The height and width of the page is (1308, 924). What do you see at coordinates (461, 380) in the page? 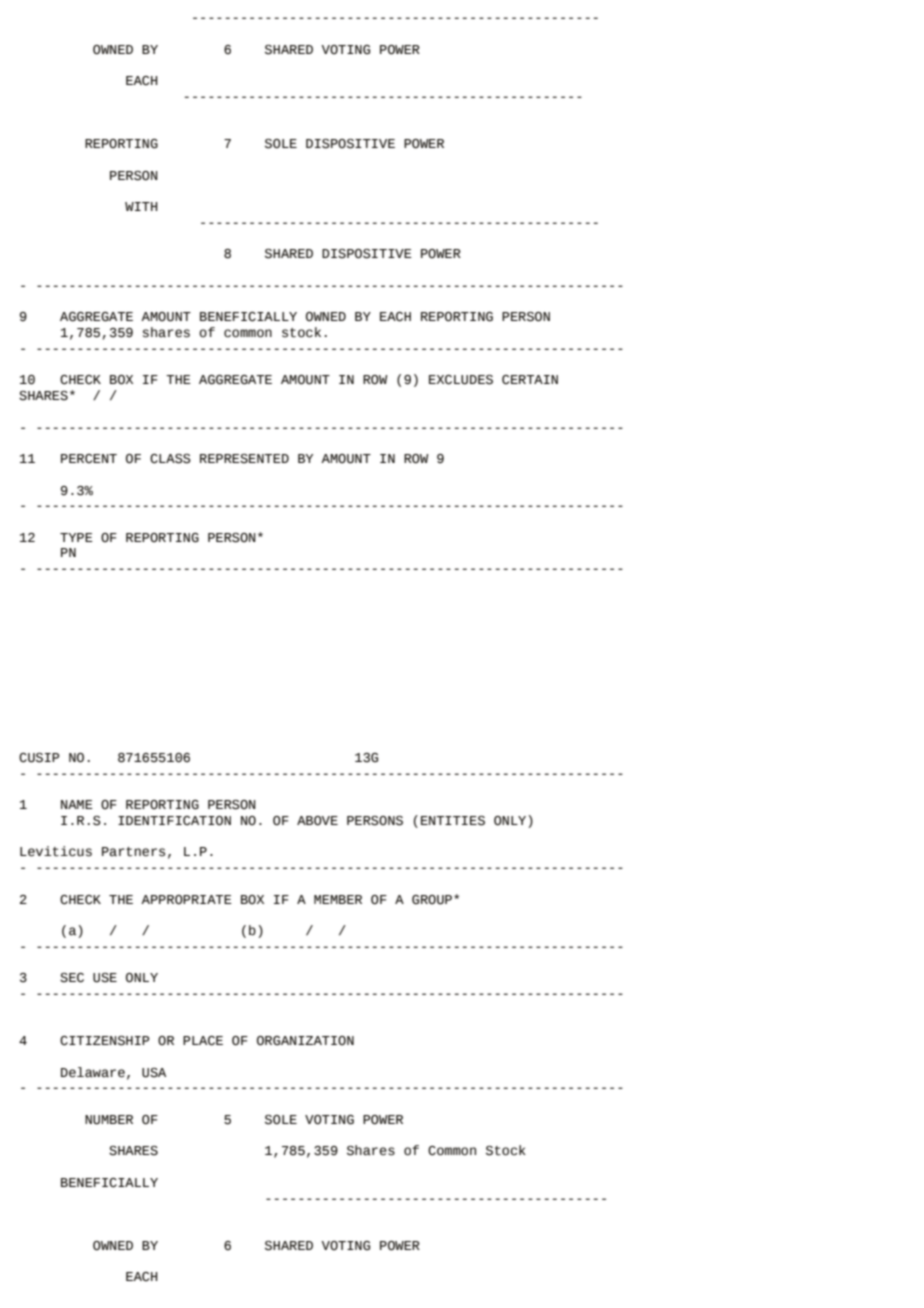
I see `EXCLUDES` at bounding box center [461, 380].
